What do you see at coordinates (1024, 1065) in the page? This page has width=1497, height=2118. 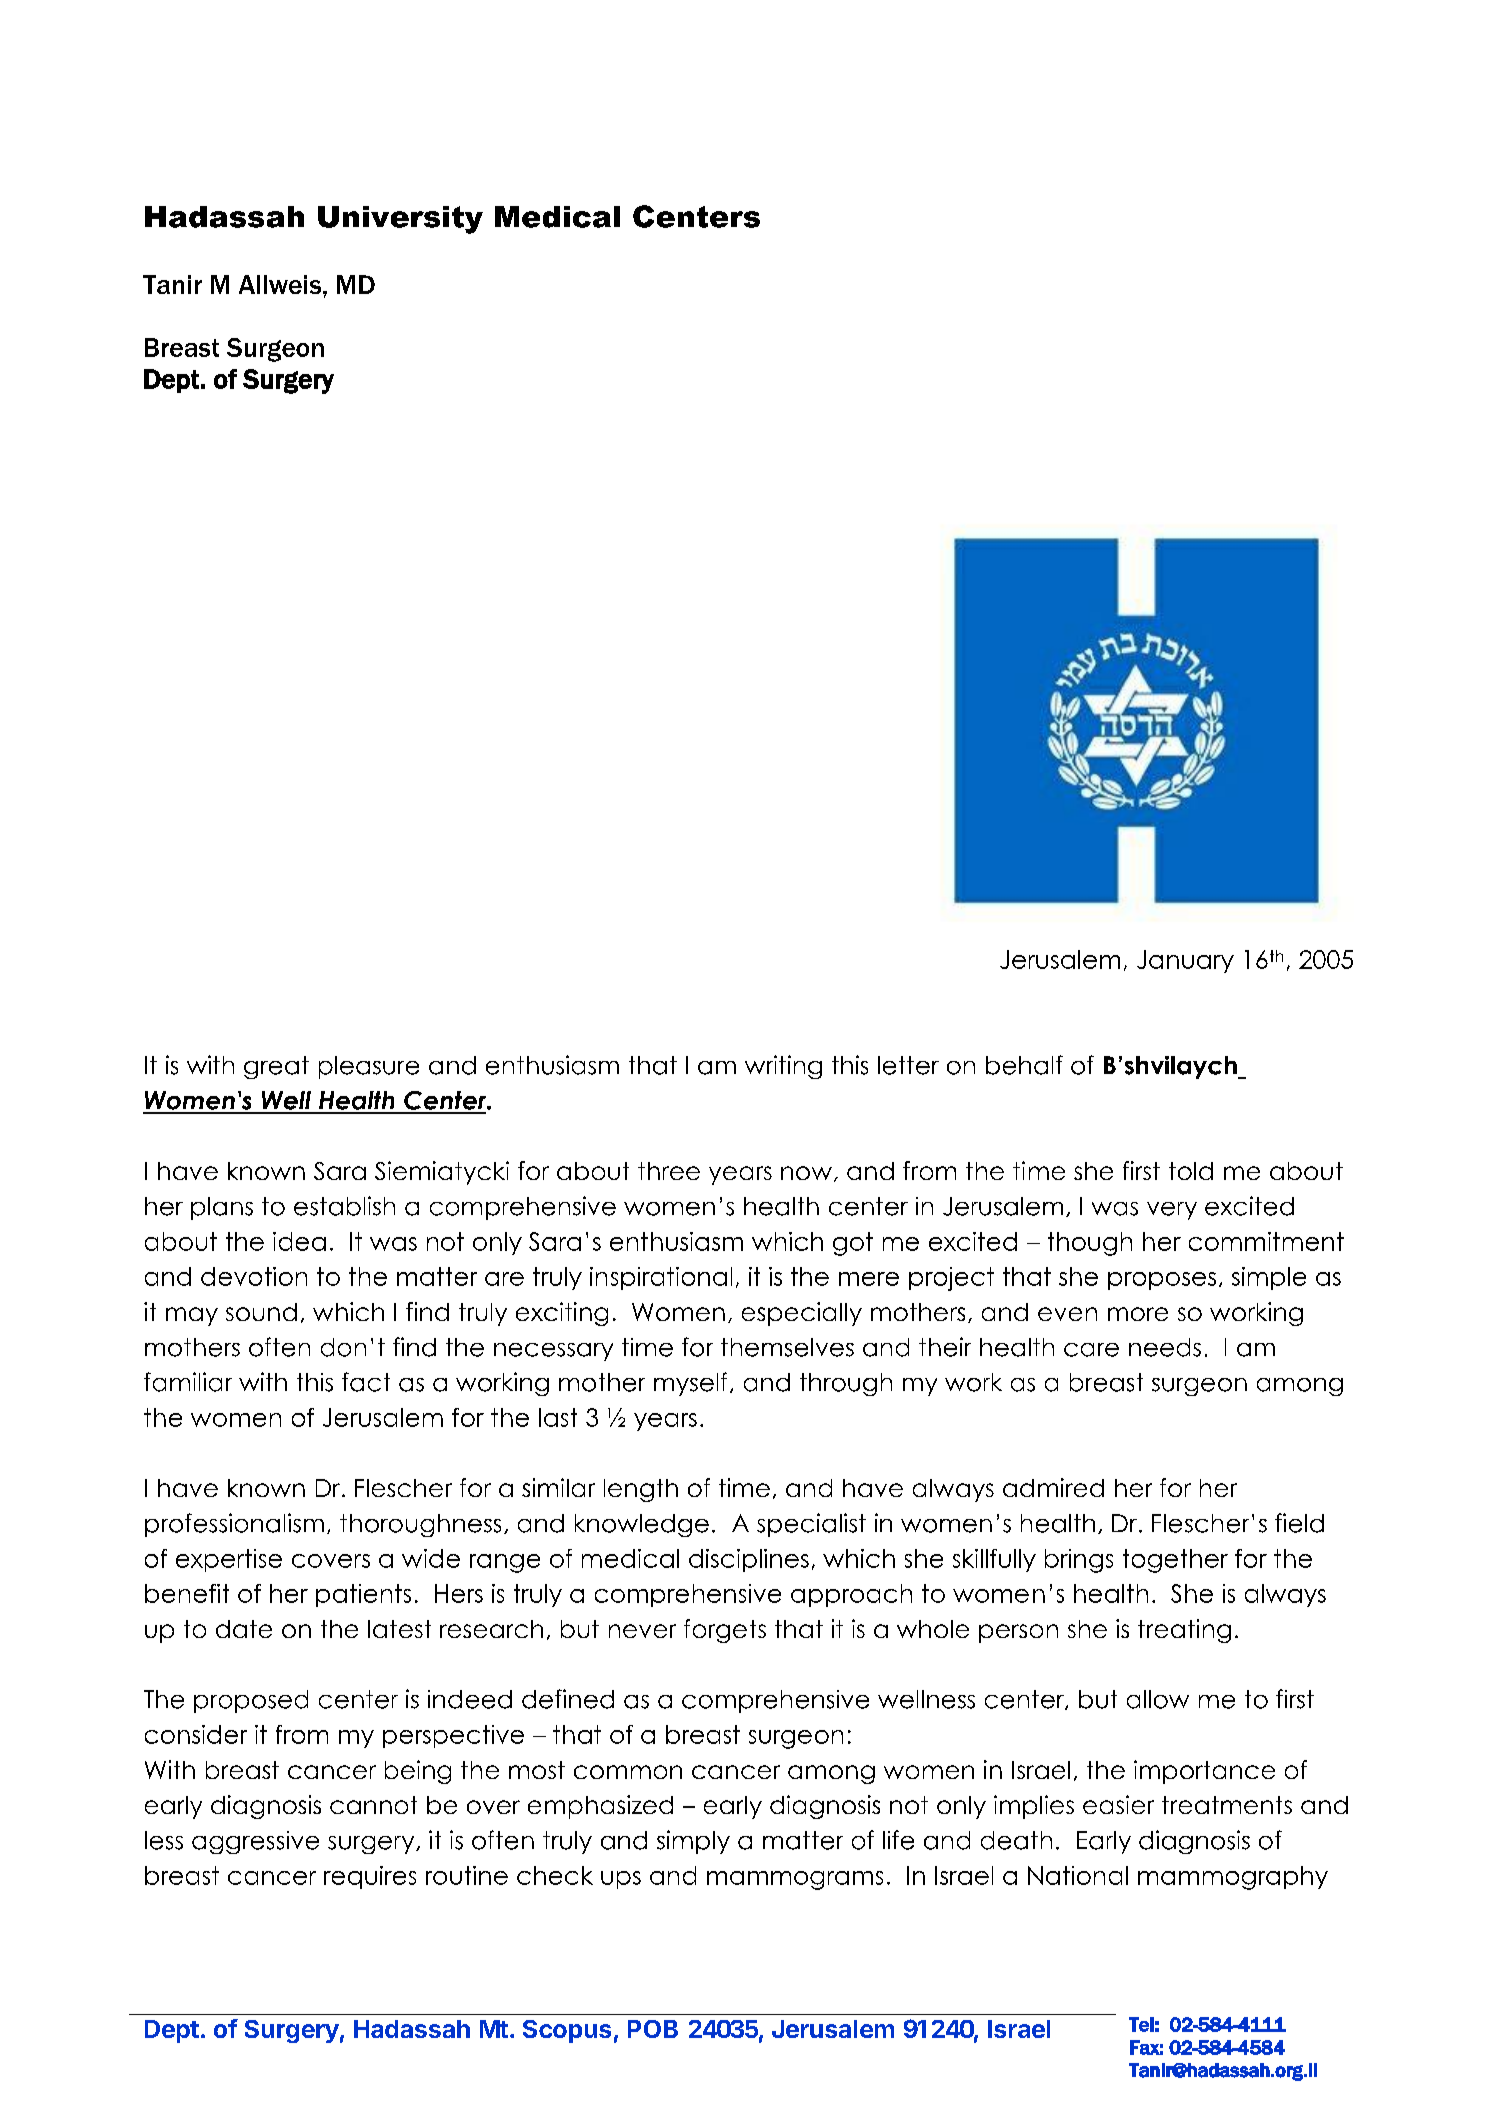 I see `behalf` at bounding box center [1024, 1065].
